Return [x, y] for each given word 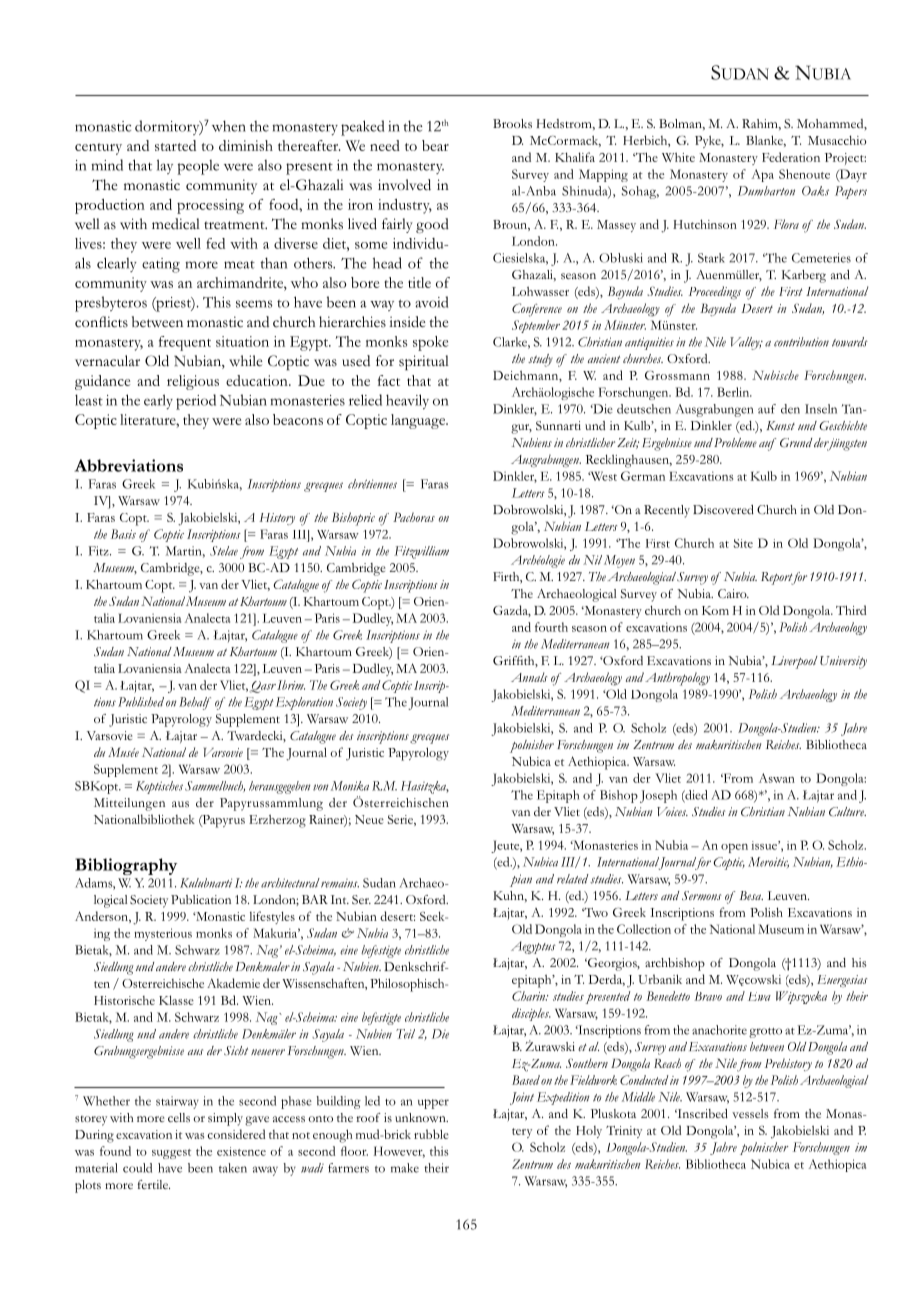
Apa [762, 175]
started [175, 145]
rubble [431, 1134]
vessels [750, 1113]
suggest [171, 1154]
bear [435, 145]
